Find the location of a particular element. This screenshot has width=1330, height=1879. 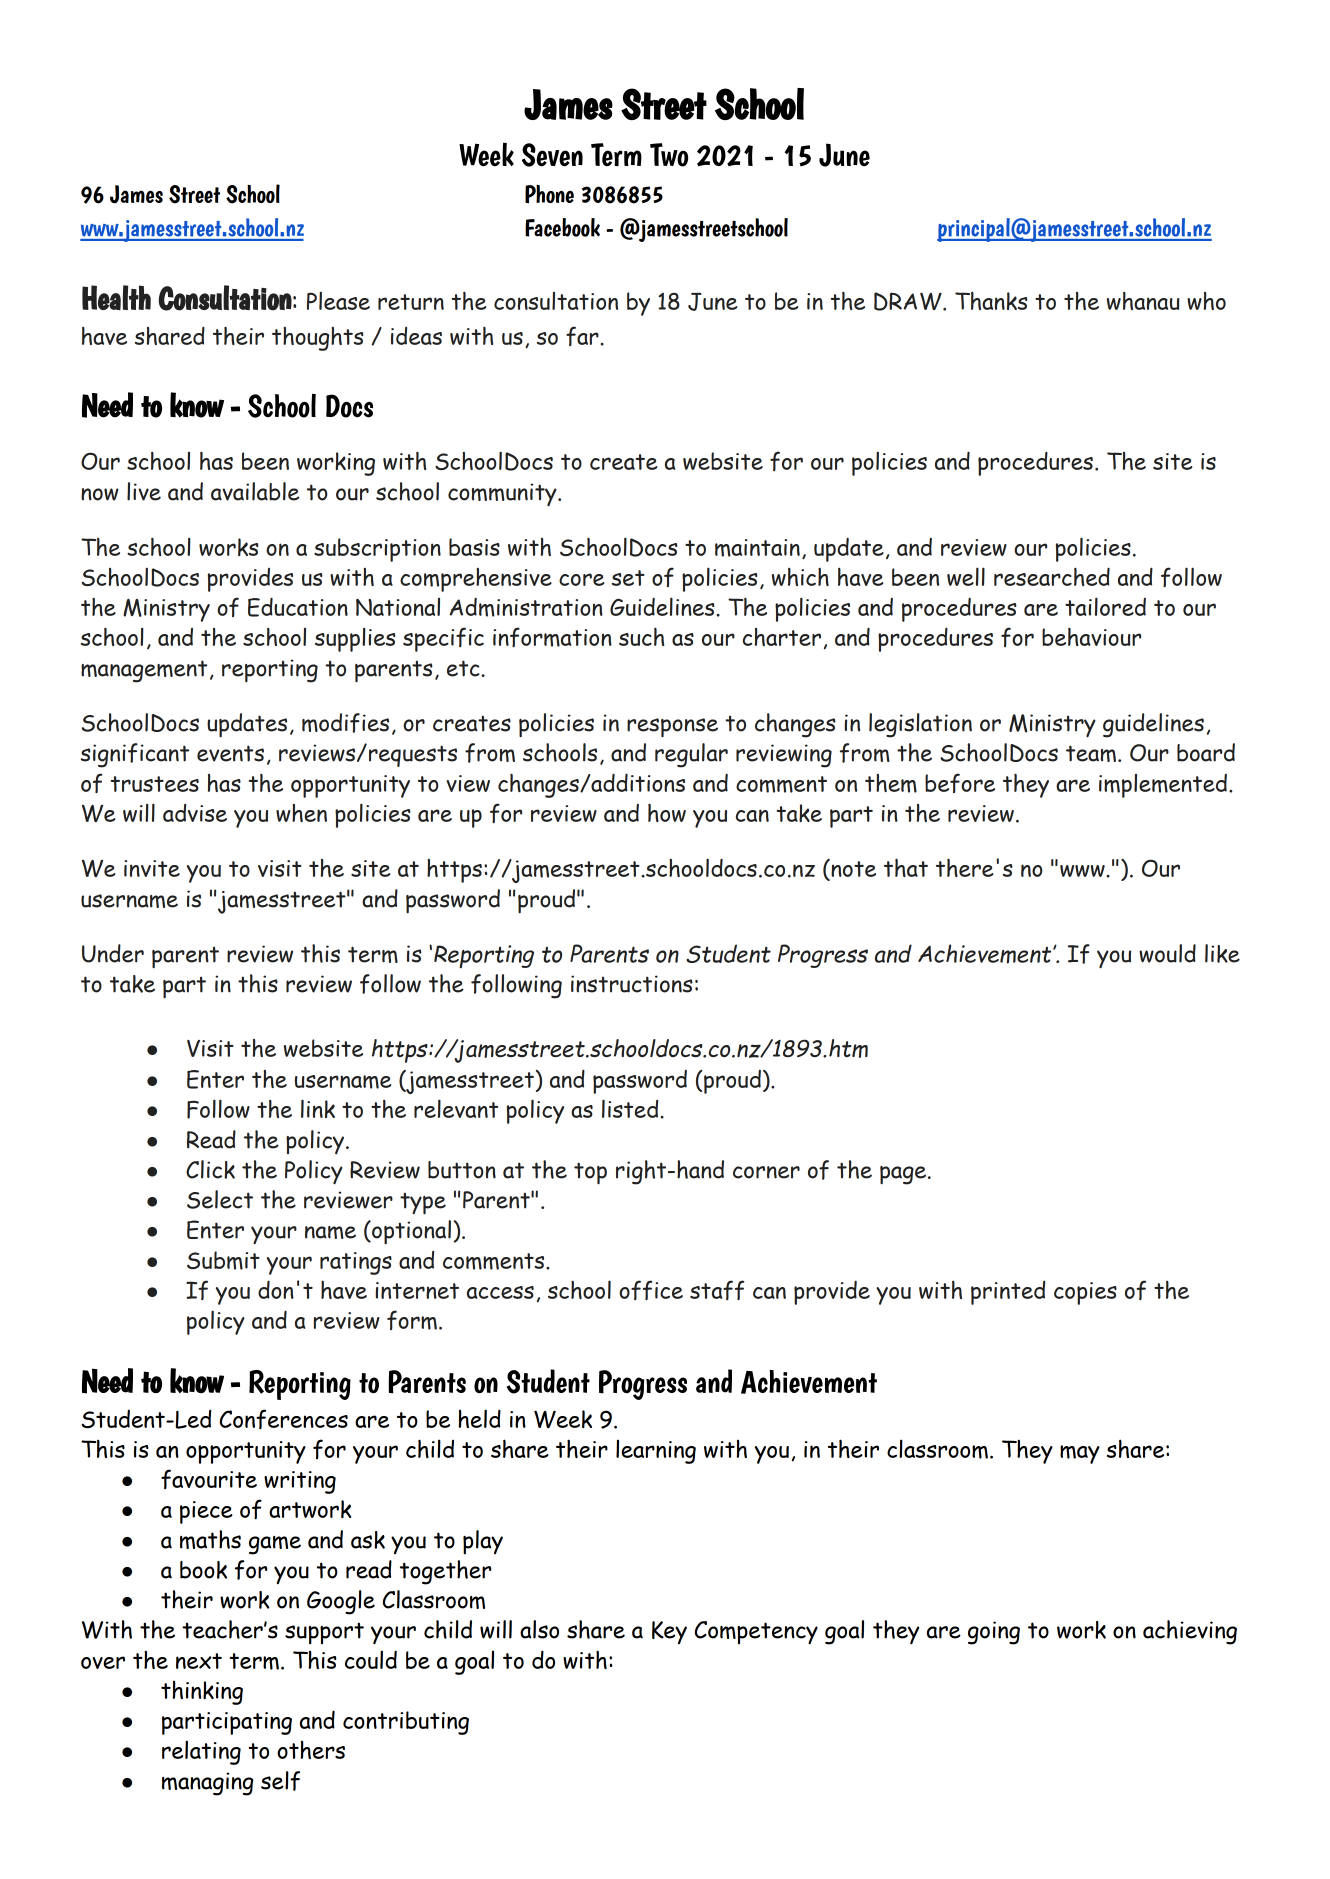

instructions is located at coordinates (632, 984).
